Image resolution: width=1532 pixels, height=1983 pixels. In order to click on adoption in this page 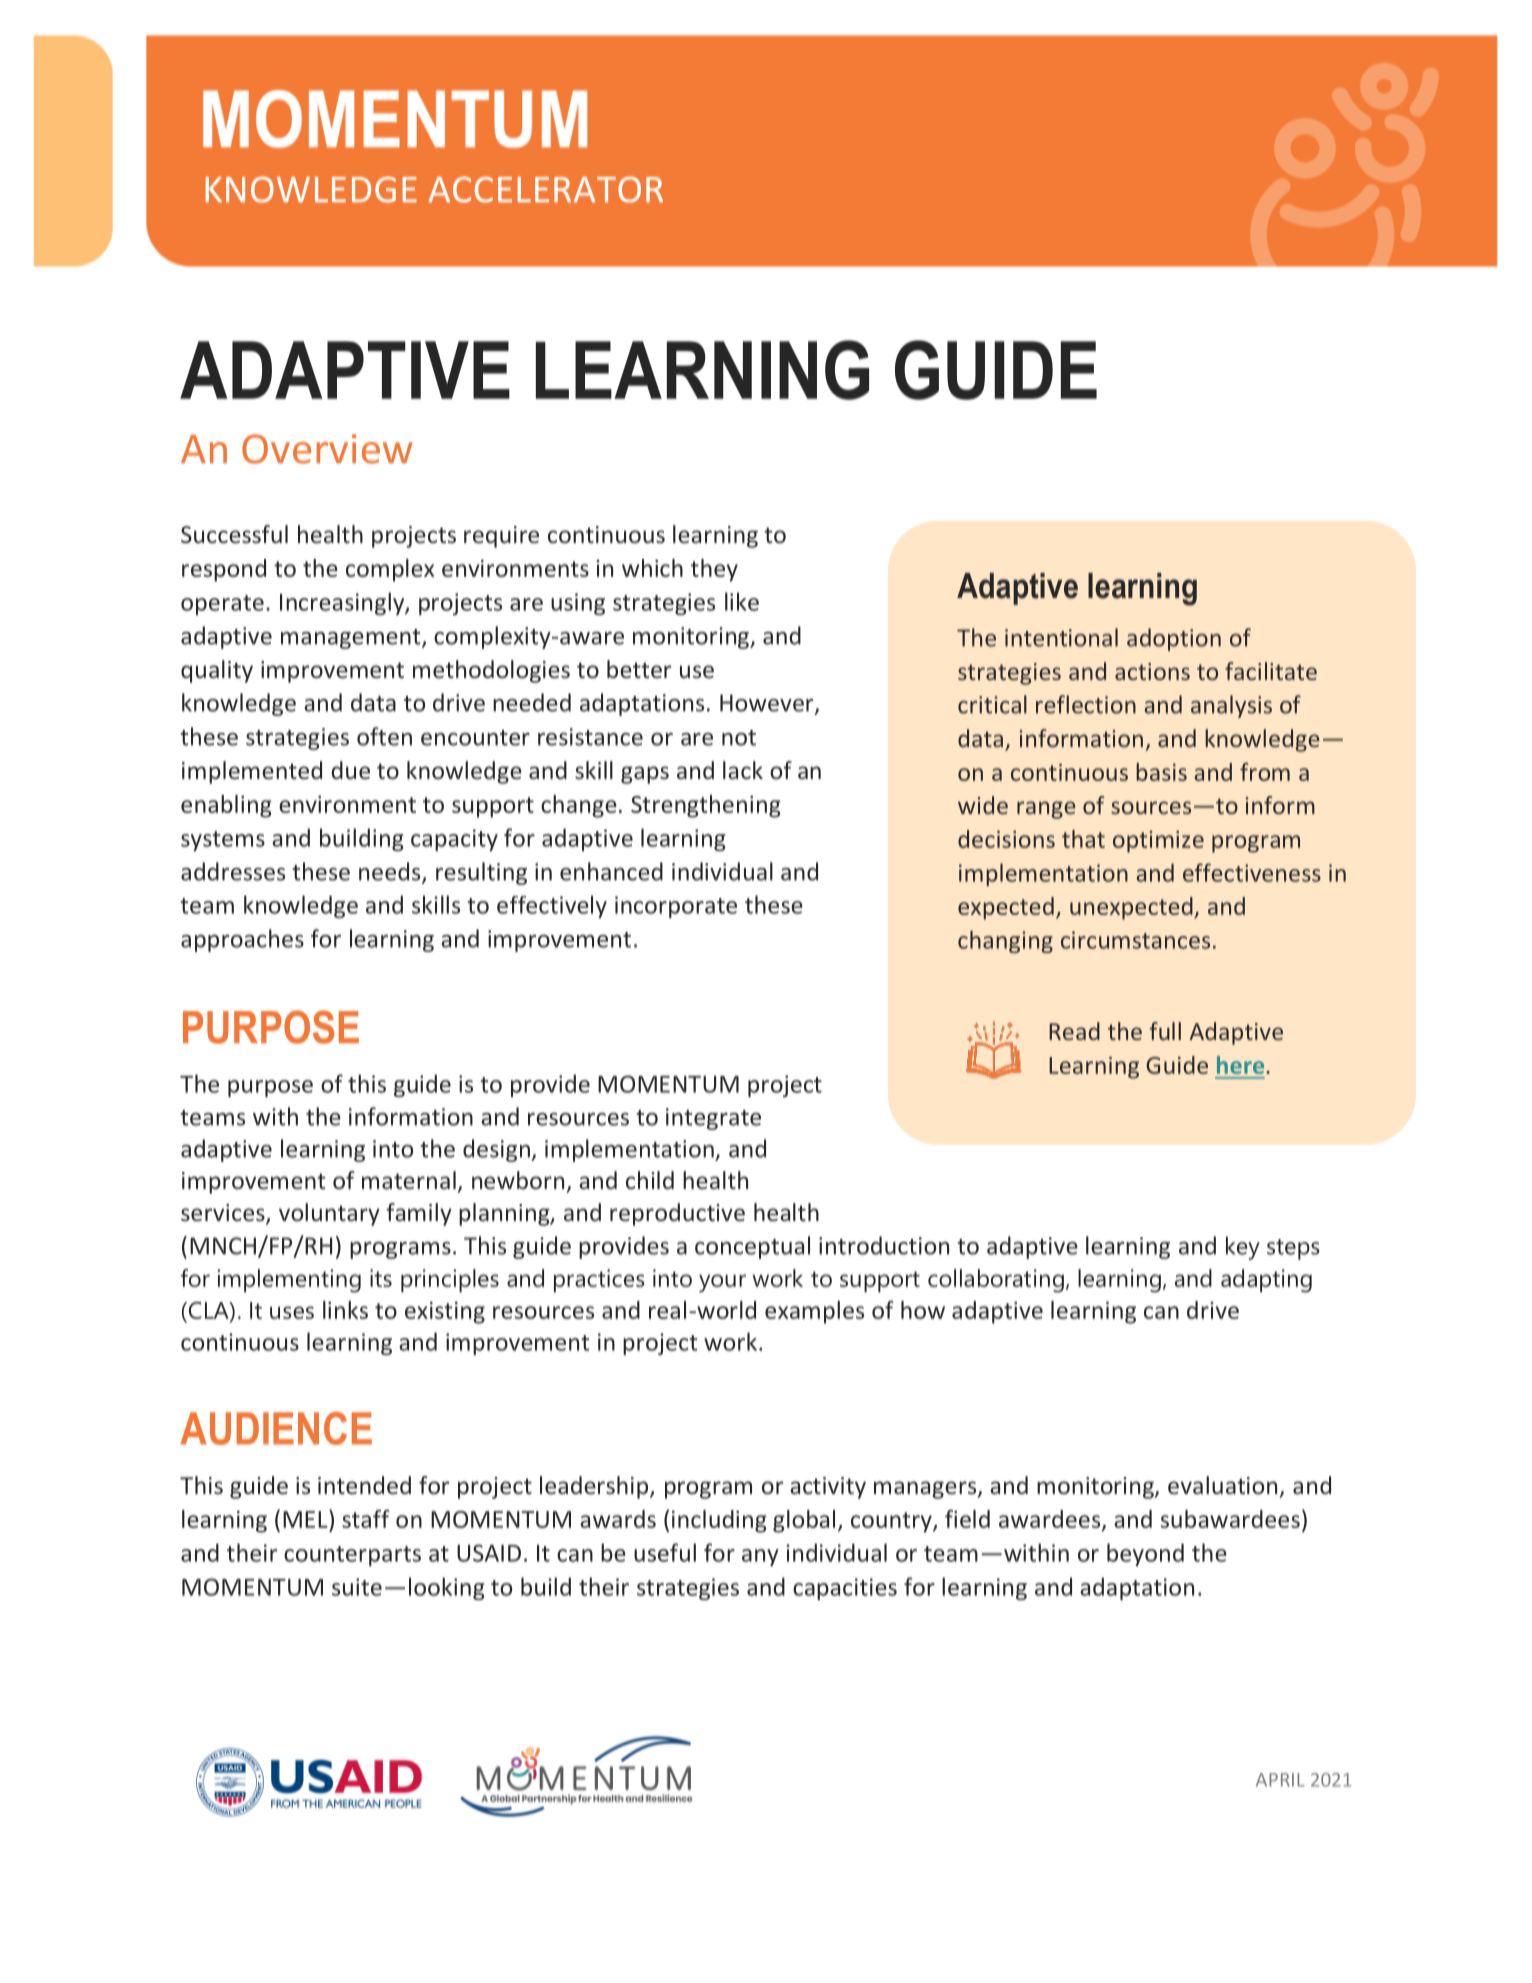, I will do `click(1174, 639)`.
